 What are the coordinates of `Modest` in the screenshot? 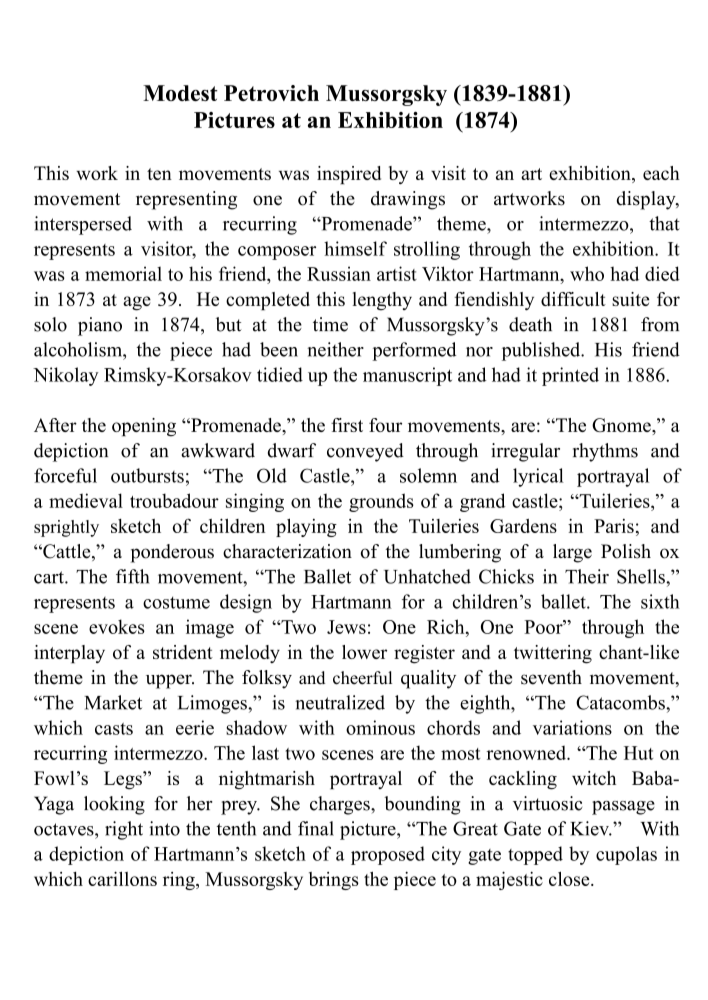 It's located at (180, 93).
